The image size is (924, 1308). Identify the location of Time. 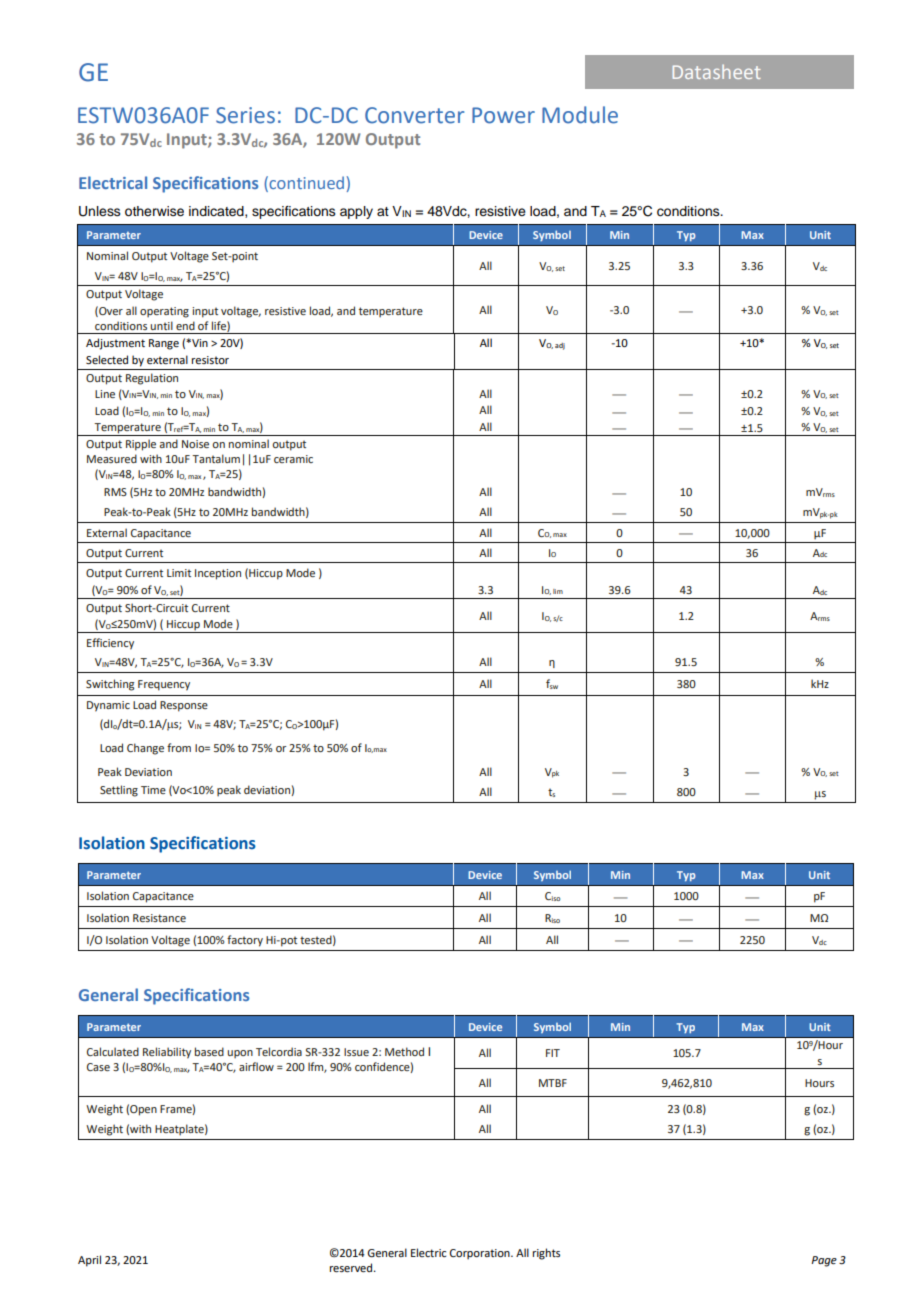
(153, 790).
